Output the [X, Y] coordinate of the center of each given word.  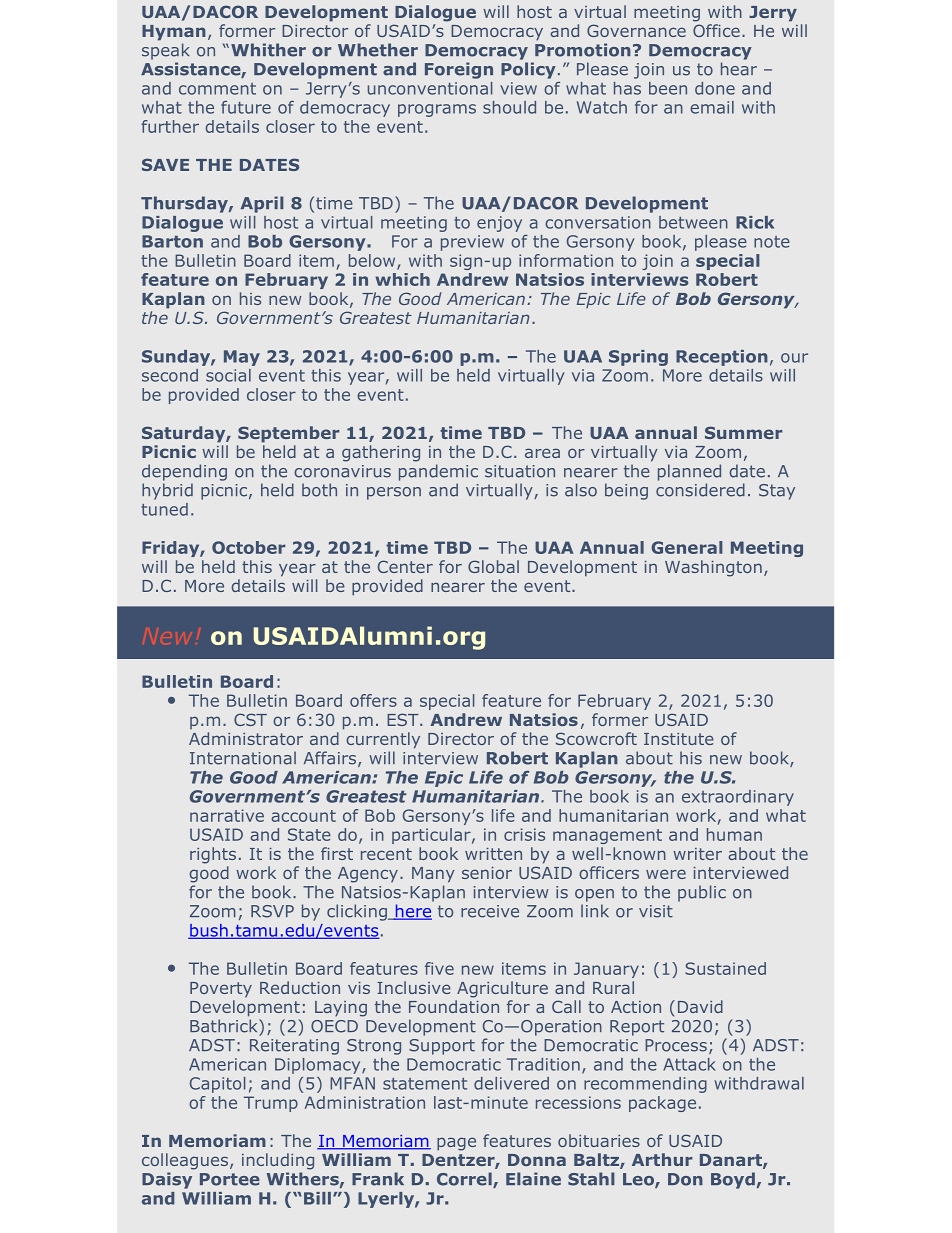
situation [520, 471]
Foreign [459, 70]
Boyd [733, 1180]
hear [739, 69]
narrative [227, 815]
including [278, 1161]
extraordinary [738, 798]
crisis [524, 834]
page [456, 1144]
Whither [268, 50]
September [288, 434]
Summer [743, 432]
